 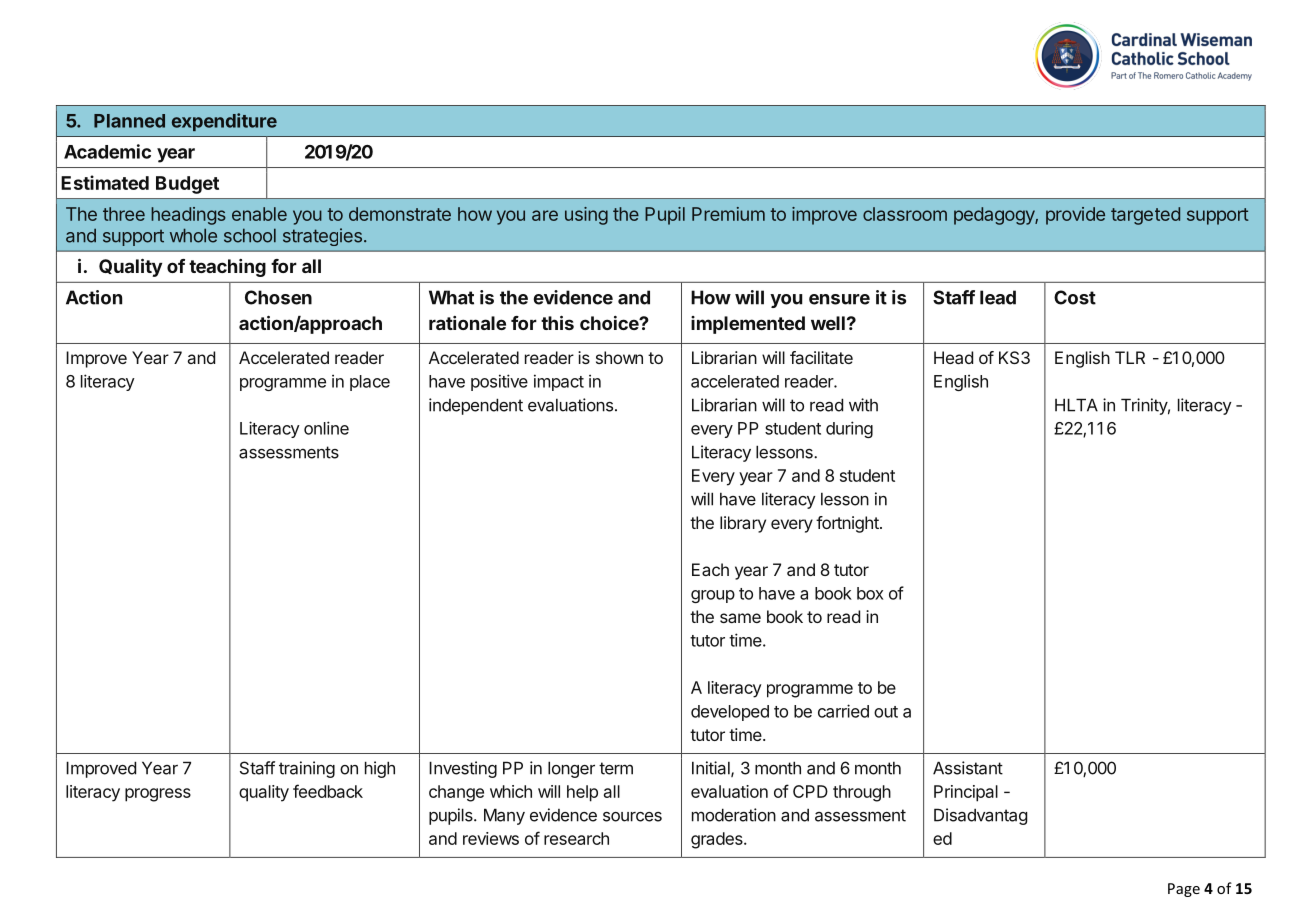 I want to click on Page, so click(x=1184, y=890).
